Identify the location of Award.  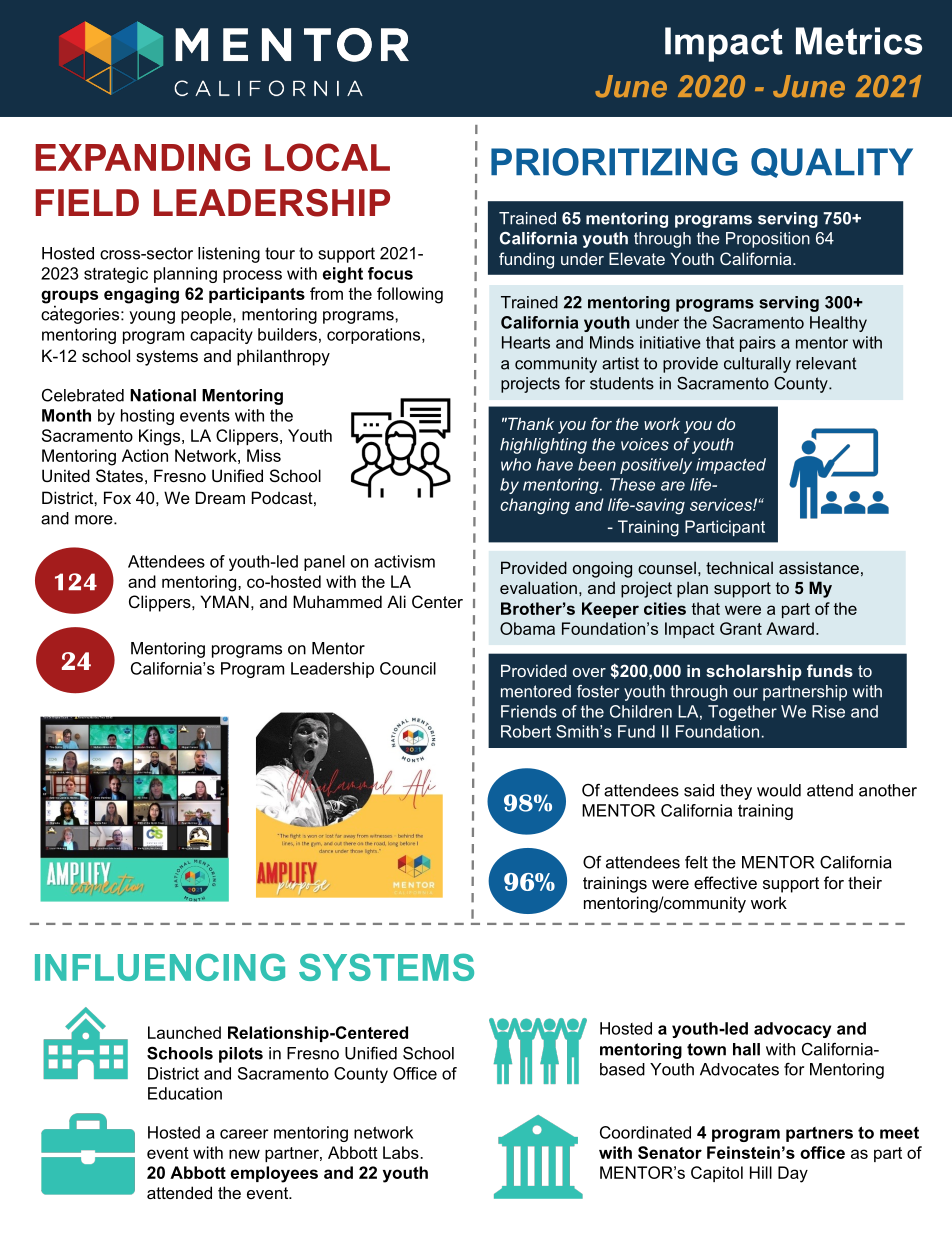
(790, 628).
